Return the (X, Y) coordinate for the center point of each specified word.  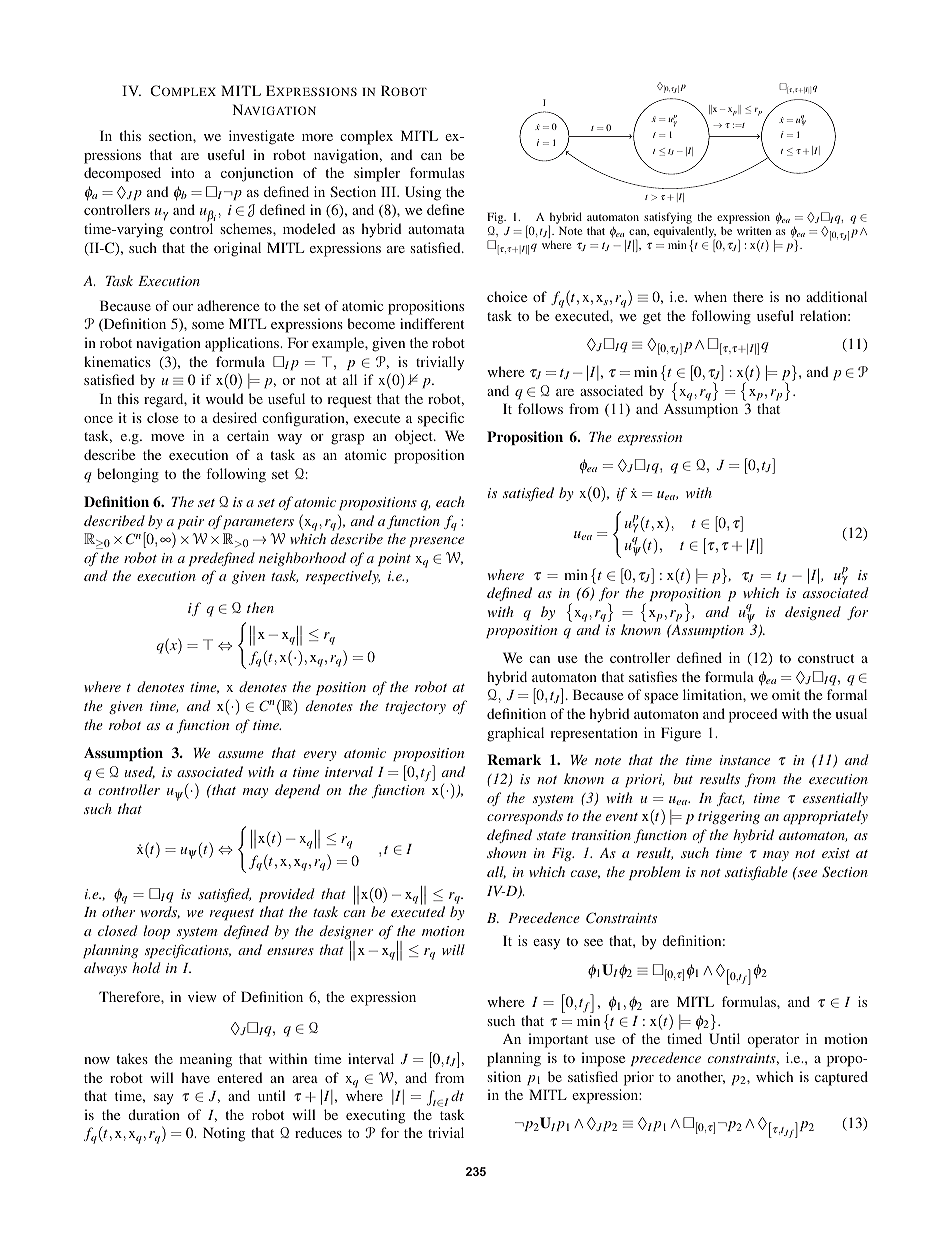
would (224, 398)
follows (540, 408)
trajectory (415, 707)
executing (375, 1116)
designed (813, 613)
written (754, 230)
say (164, 1099)
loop (156, 932)
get (652, 318)
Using (423, 193)
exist (836, 853)
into (183, 172)
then (260, 607)
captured (841, 1078)
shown (506, 852)
